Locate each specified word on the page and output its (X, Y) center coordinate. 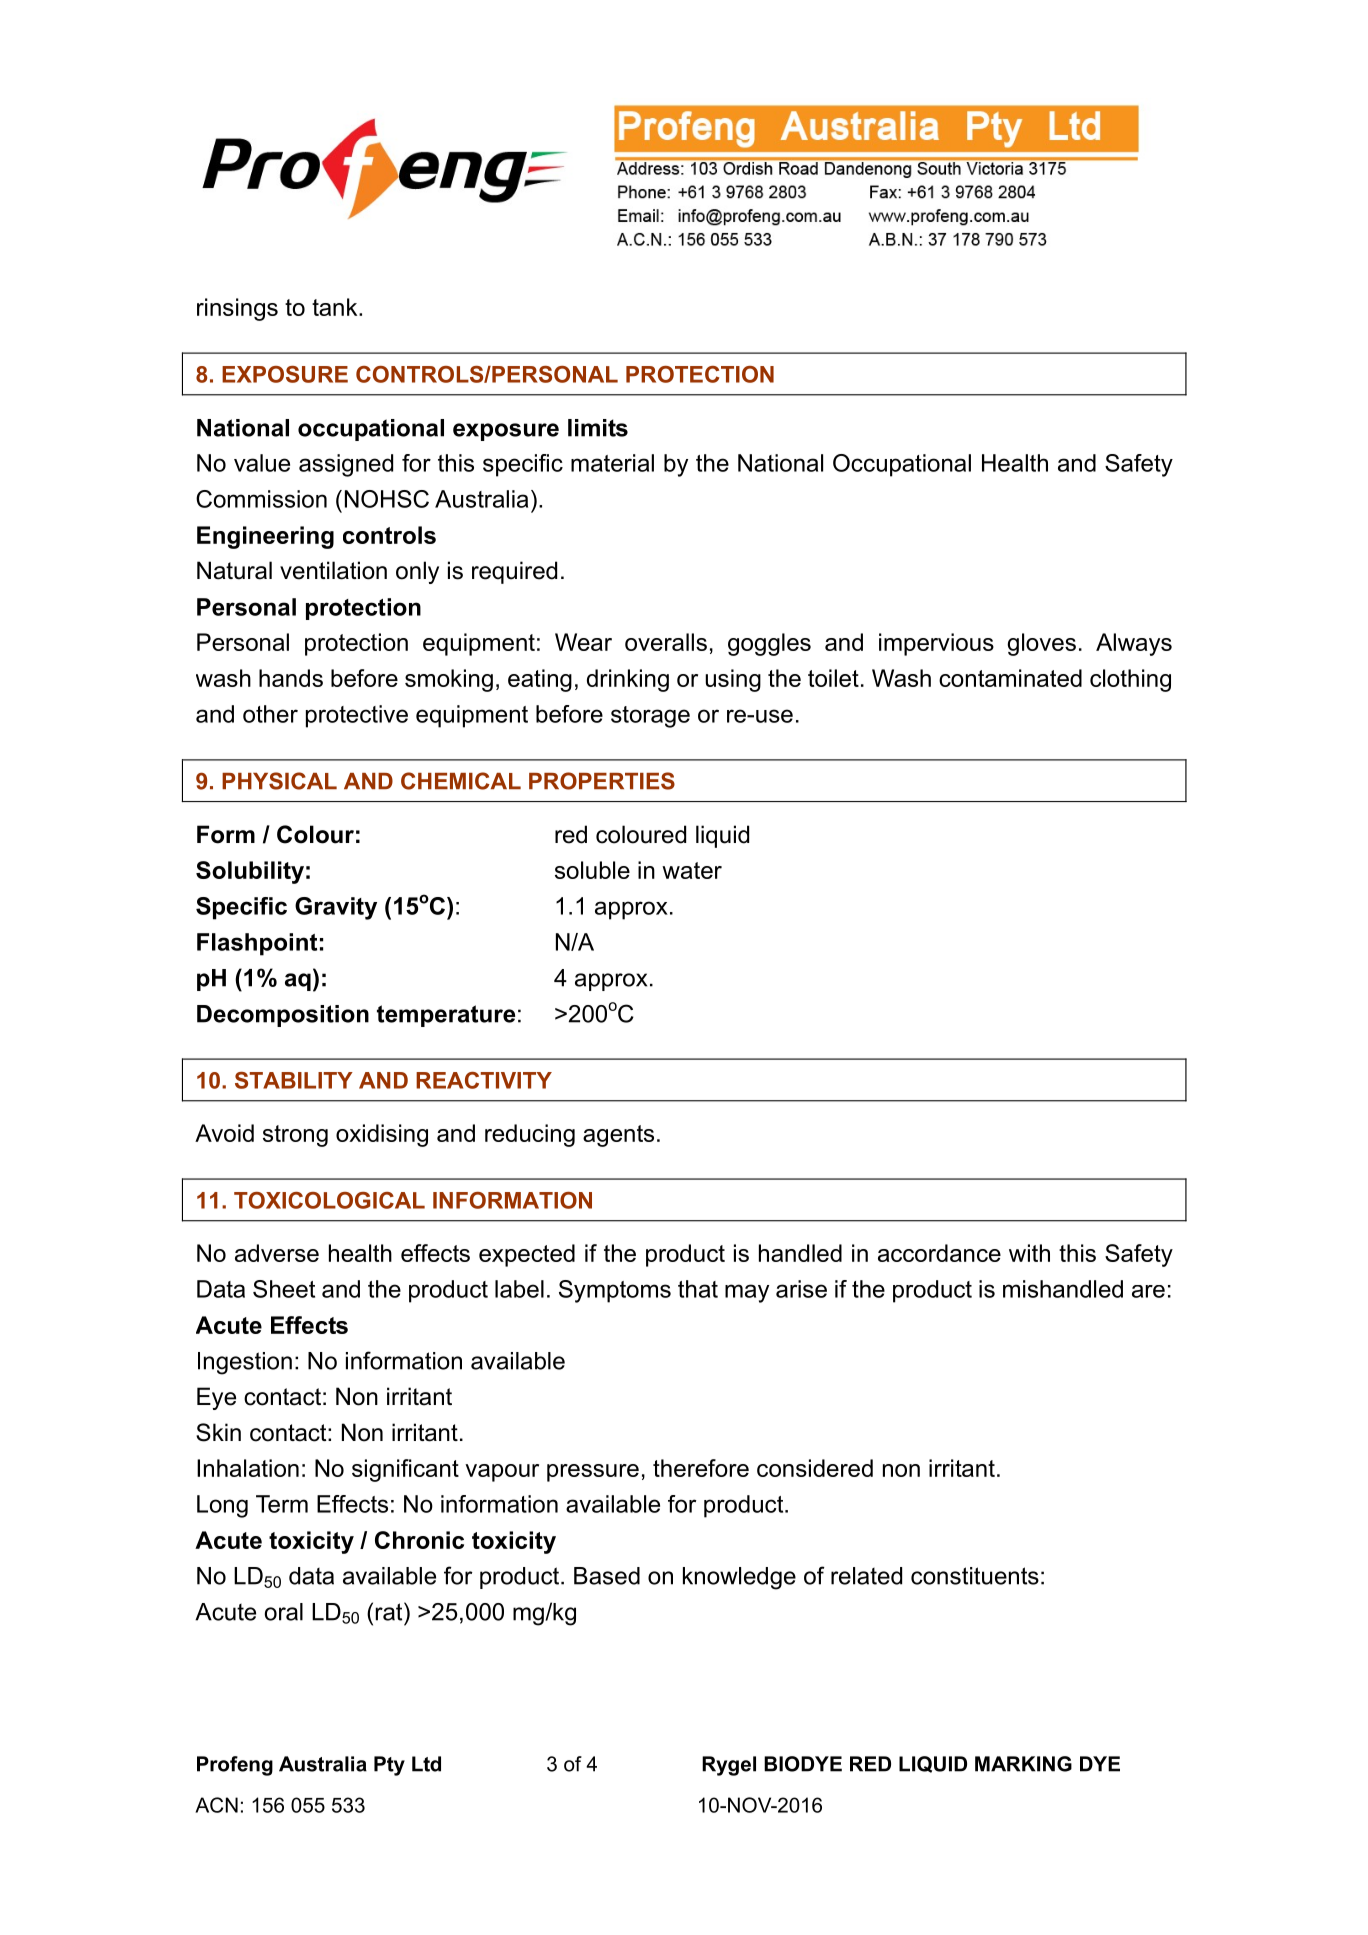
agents (618, 1136)
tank (336, 307)
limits (598, 428)
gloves (1041, 644)
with (1029, 1253)
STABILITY (294, 1080)
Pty (389, 1766)
